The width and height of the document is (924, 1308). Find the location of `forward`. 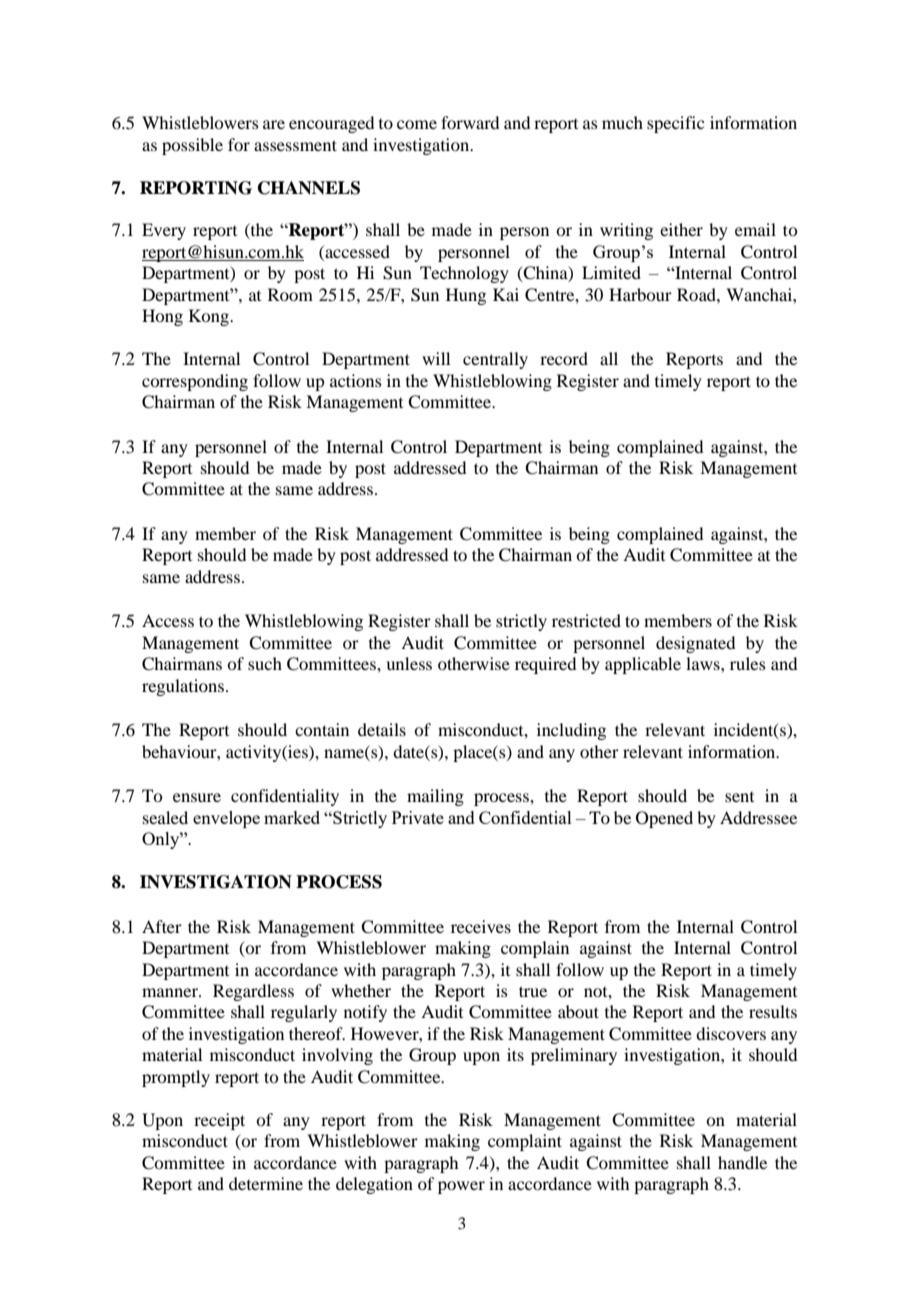

forward is located at coordinates (470, 122).
